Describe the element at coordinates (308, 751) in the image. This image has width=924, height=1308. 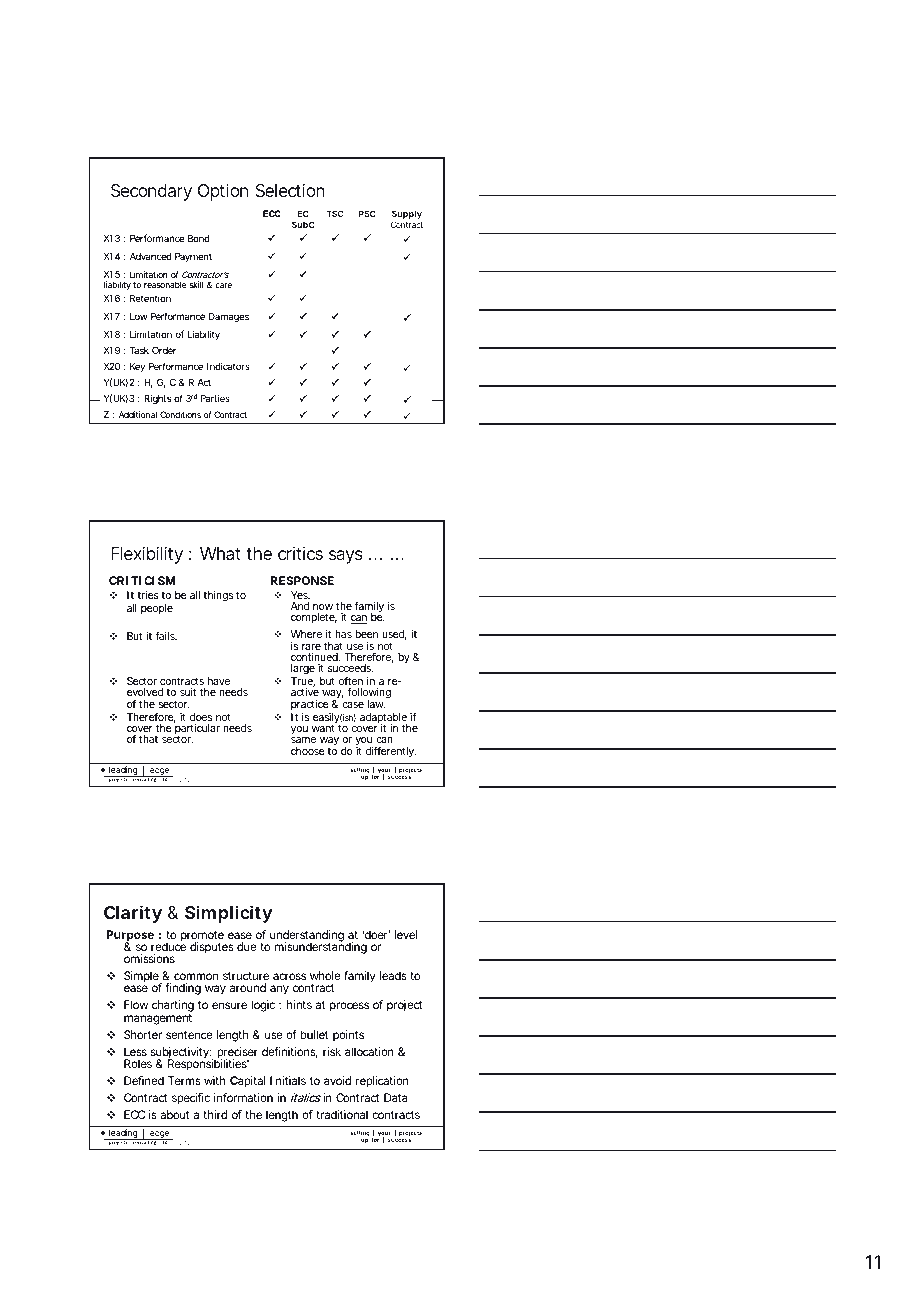
I see `choose` at that location.
